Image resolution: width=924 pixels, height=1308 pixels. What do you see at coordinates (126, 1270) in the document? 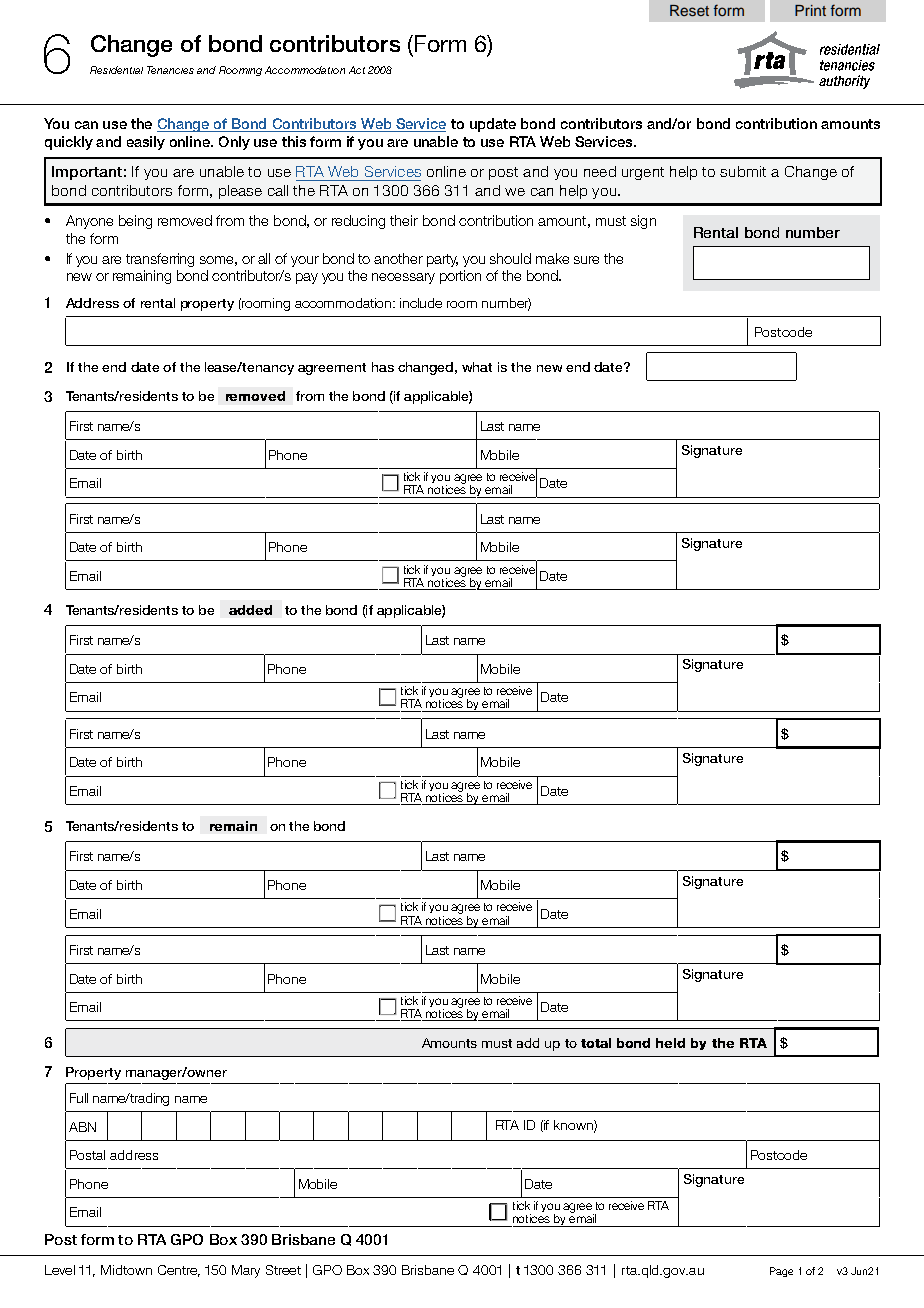
I see `Midtown` at bounding box center [126, 1270].
